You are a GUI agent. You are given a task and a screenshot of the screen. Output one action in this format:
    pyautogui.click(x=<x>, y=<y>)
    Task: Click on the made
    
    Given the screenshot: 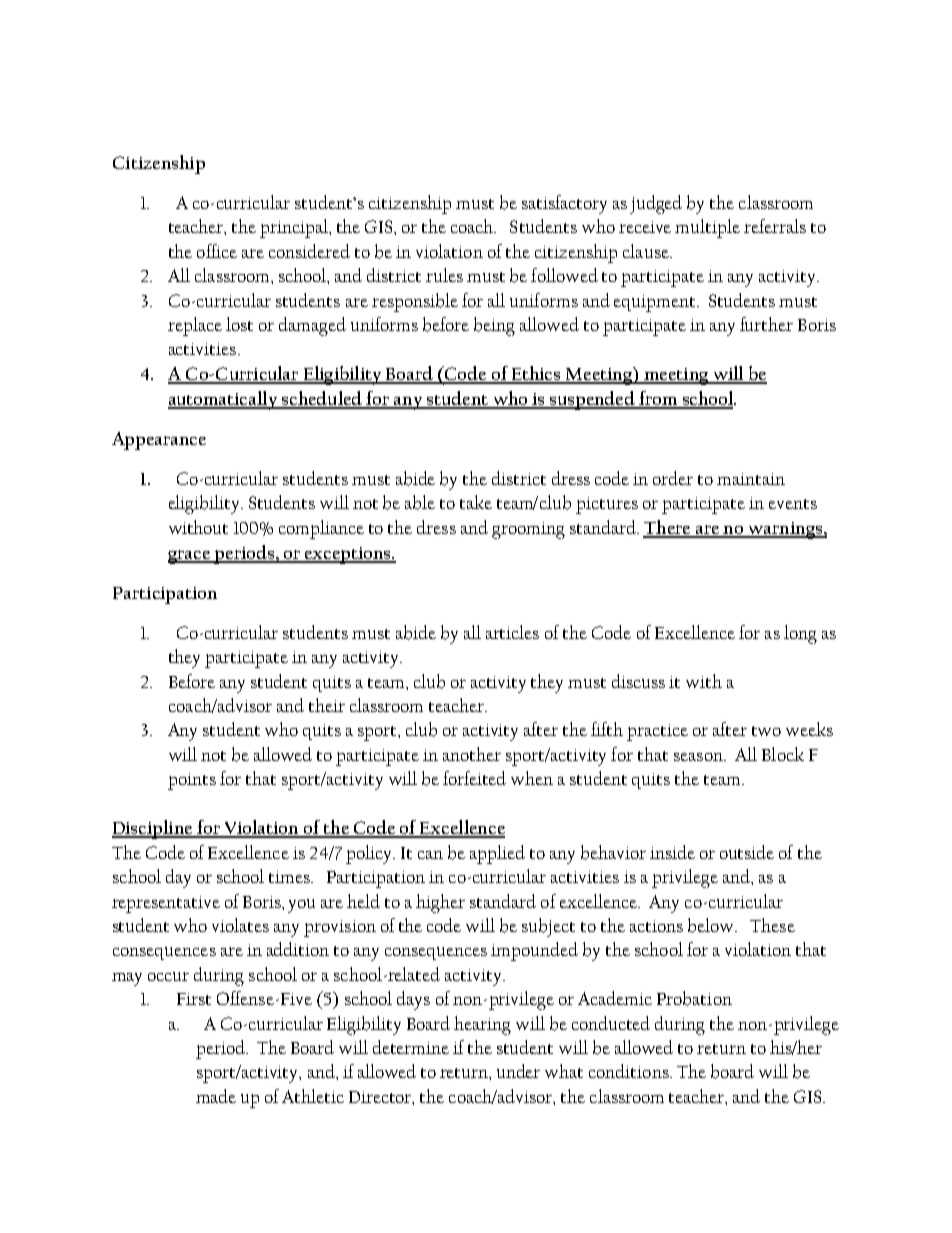 What is the action you would take?
    pyautogui.click(x=216, y=1096)
